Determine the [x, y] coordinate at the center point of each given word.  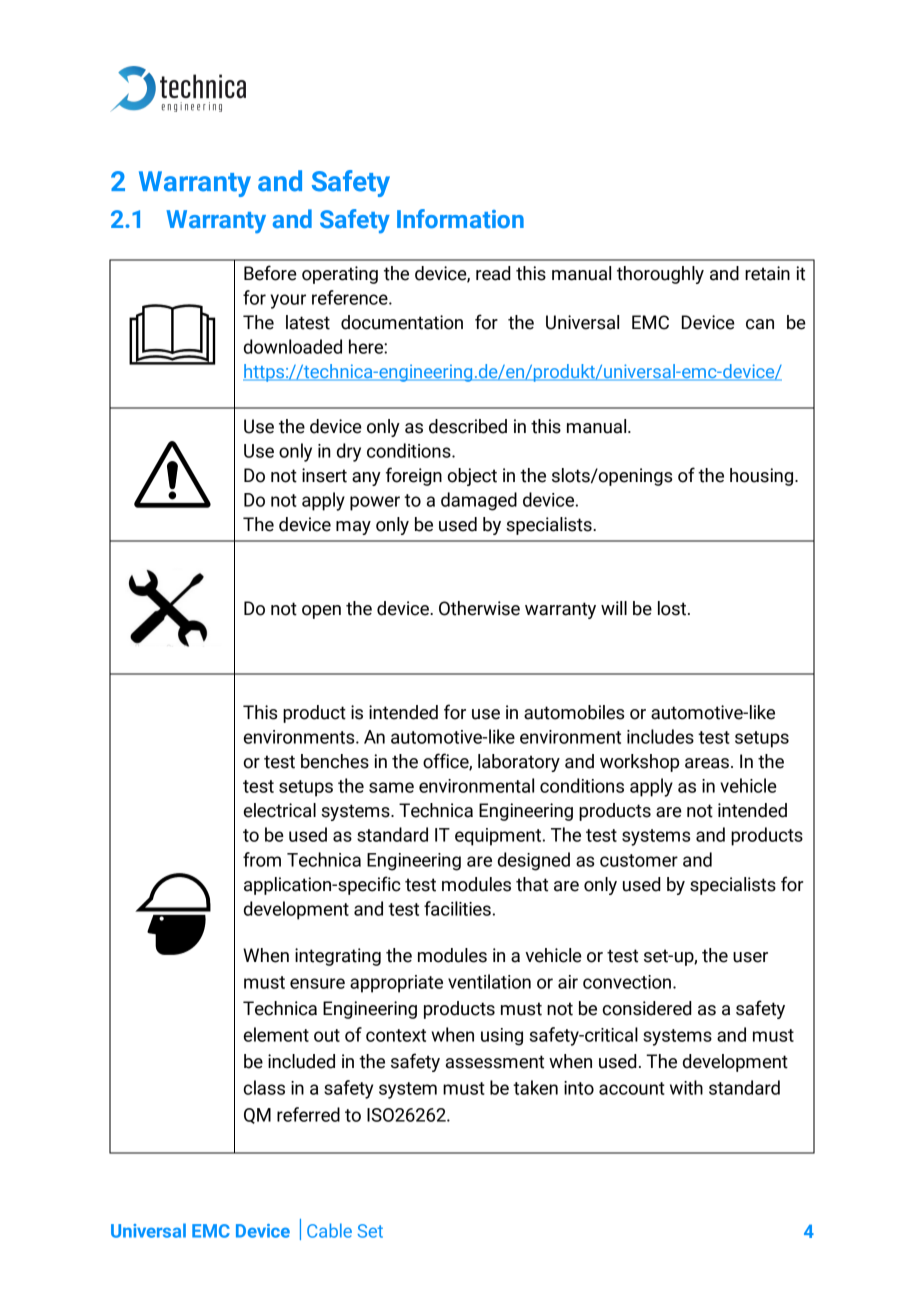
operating [340, 275]
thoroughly [660, 275]
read [493, 273]
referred [308, 1114]
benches [335, 761]
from [262, 859]
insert [324, 475]
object [472, 477]
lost [673, 608]
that [532, 884]
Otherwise [479, 608]
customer [639, 860]
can [760, 324]
